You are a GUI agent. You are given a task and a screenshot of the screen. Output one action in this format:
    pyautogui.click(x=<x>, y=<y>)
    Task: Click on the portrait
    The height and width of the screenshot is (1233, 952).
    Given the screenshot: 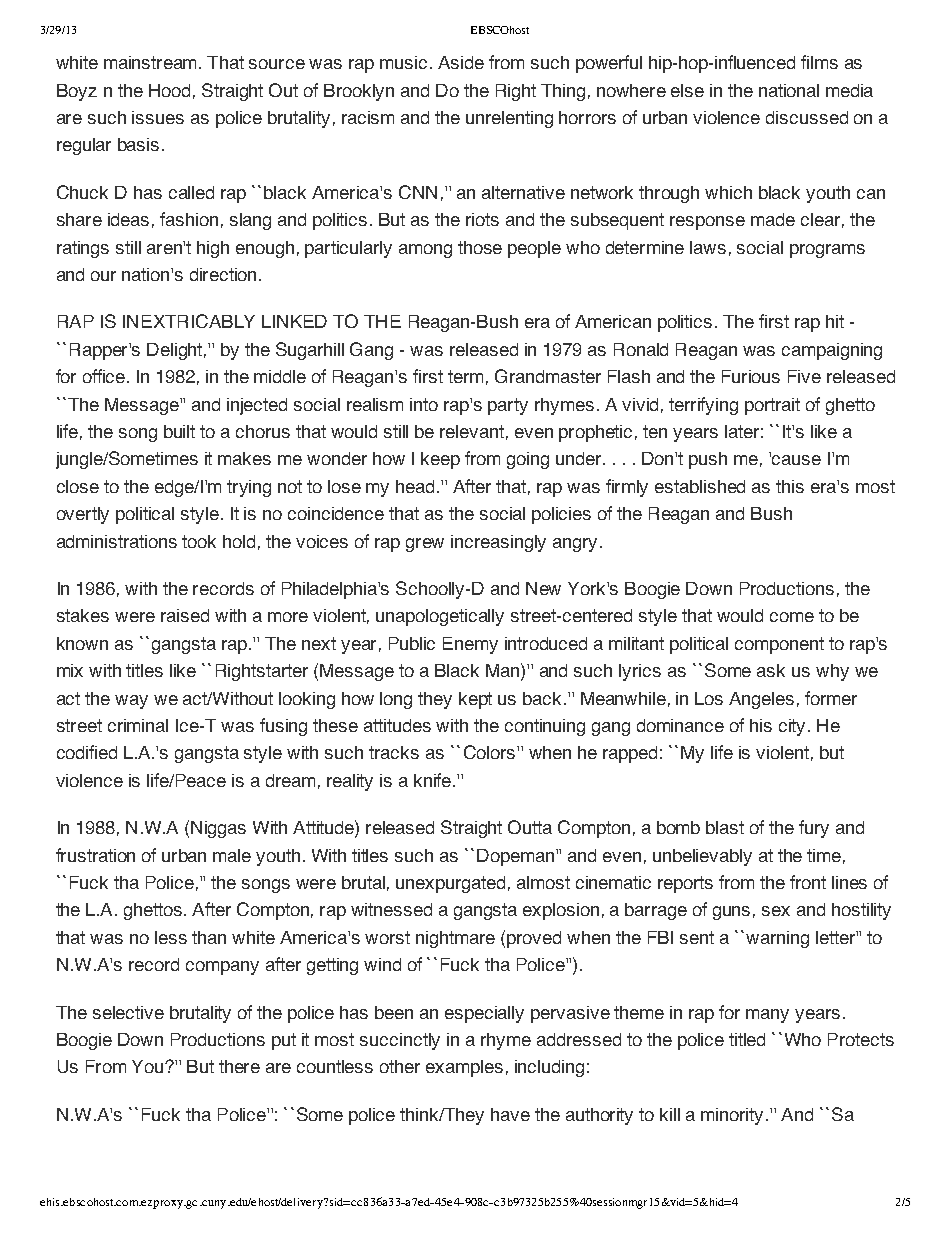 What is the action you would take?
    pyautogui.click(x=772, y=406)
